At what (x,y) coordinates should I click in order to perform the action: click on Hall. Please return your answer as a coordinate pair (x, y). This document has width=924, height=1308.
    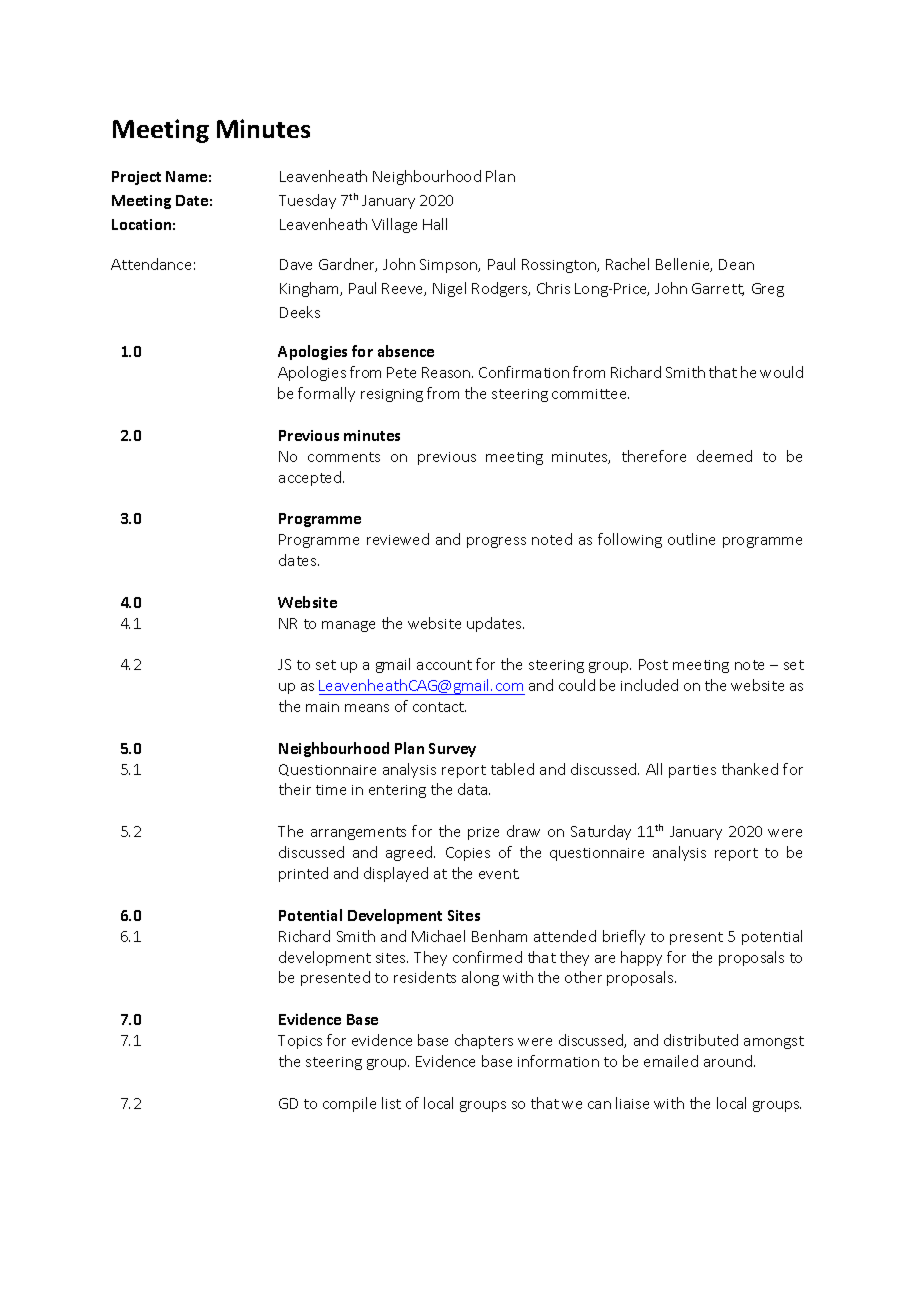
    Looking at the image, I should click on (435, 224).
